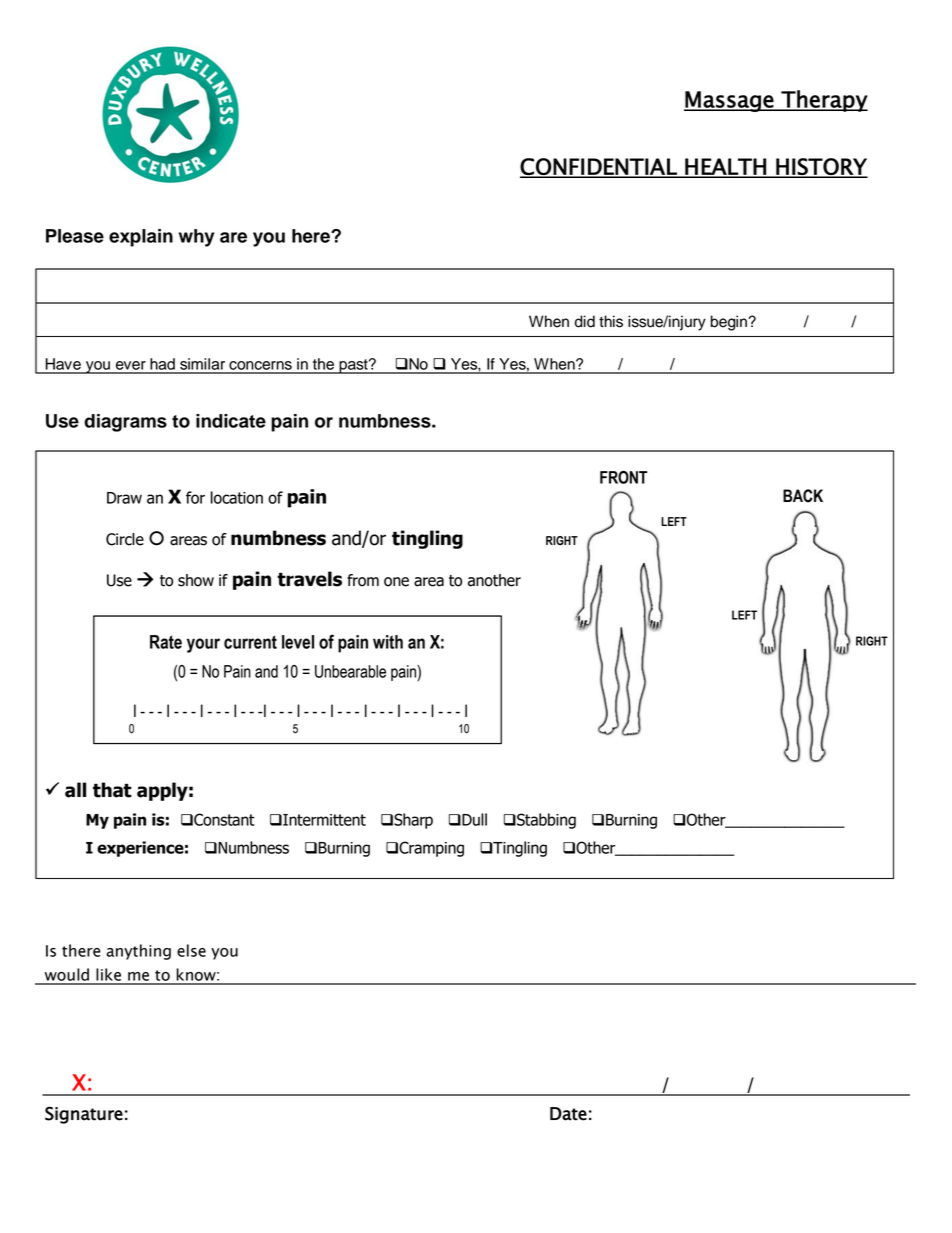 The width and height of the document is (952, 1233). Describe the element at coordinates (585, 321) in the document. I see `did` at that location.
